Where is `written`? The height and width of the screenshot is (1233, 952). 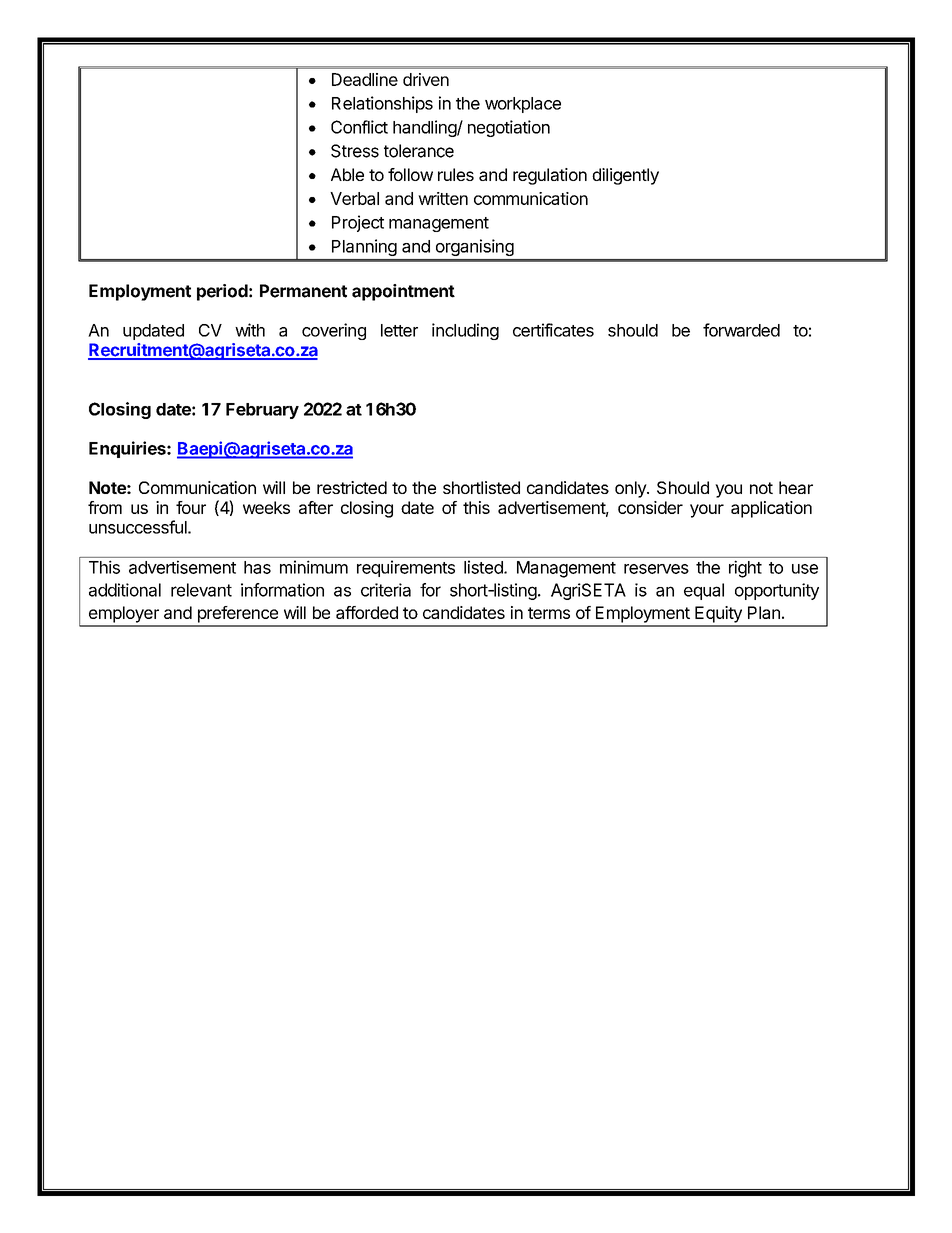 written is located at coordinates (443, 198).
